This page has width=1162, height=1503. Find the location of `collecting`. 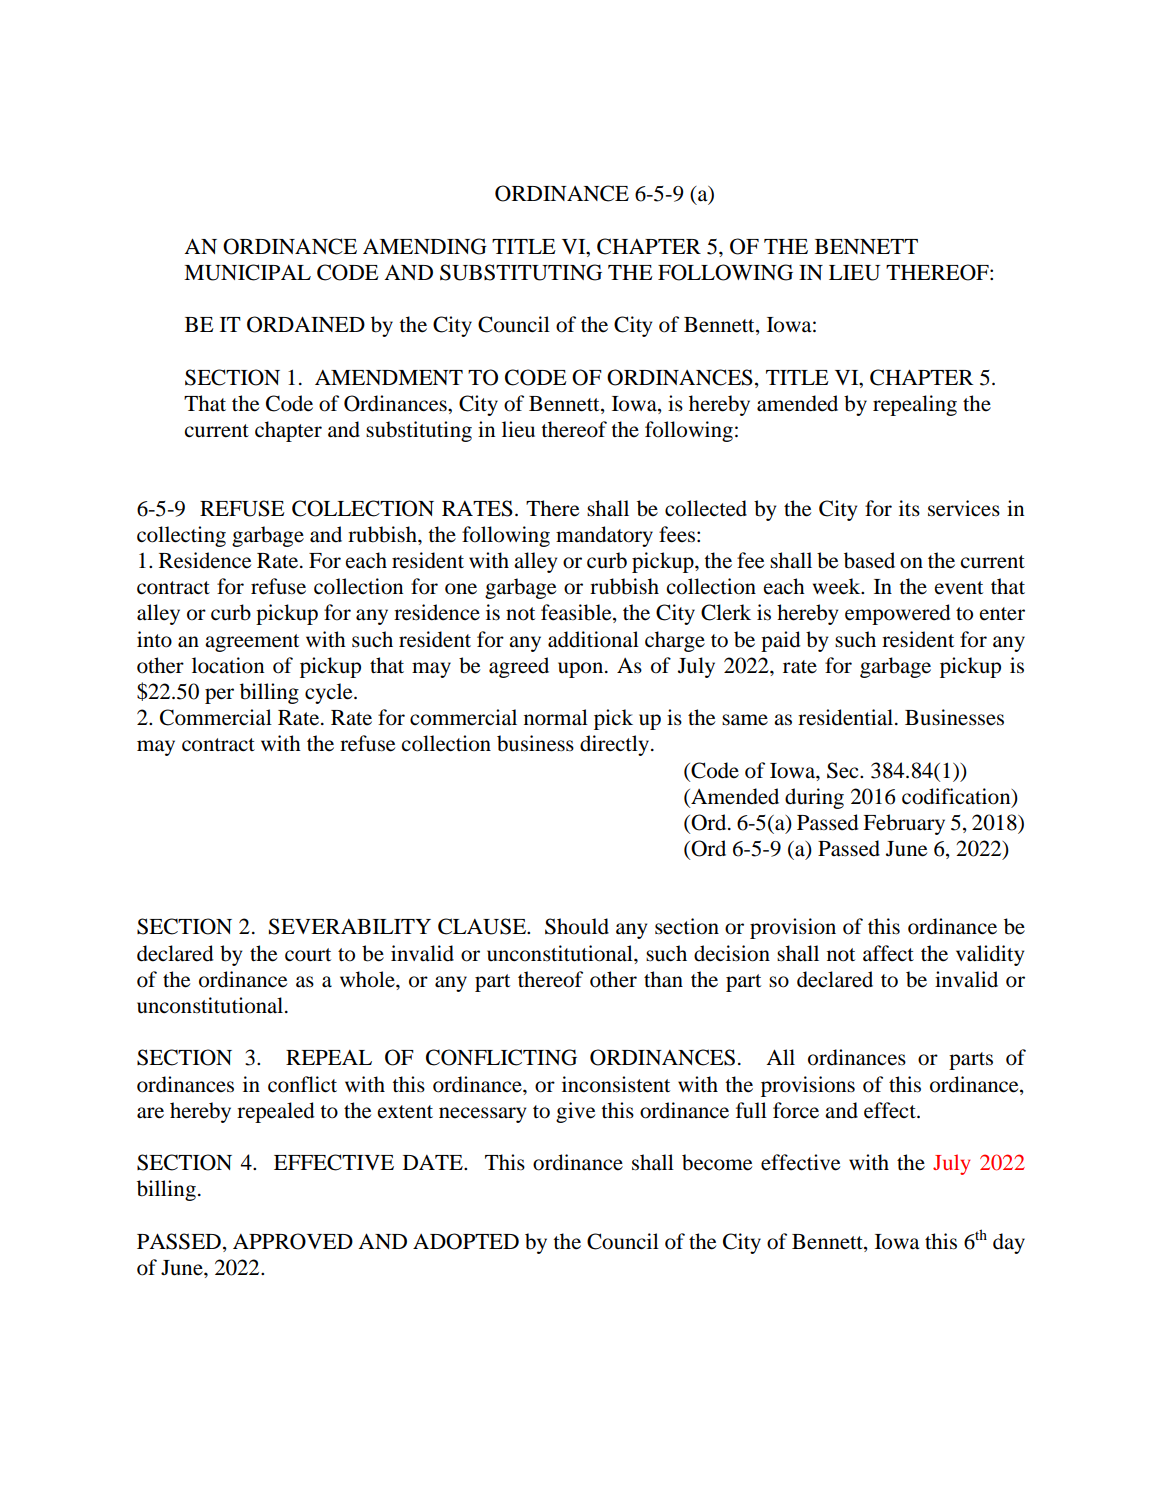

collecting is located at coordinates (181, 536).
